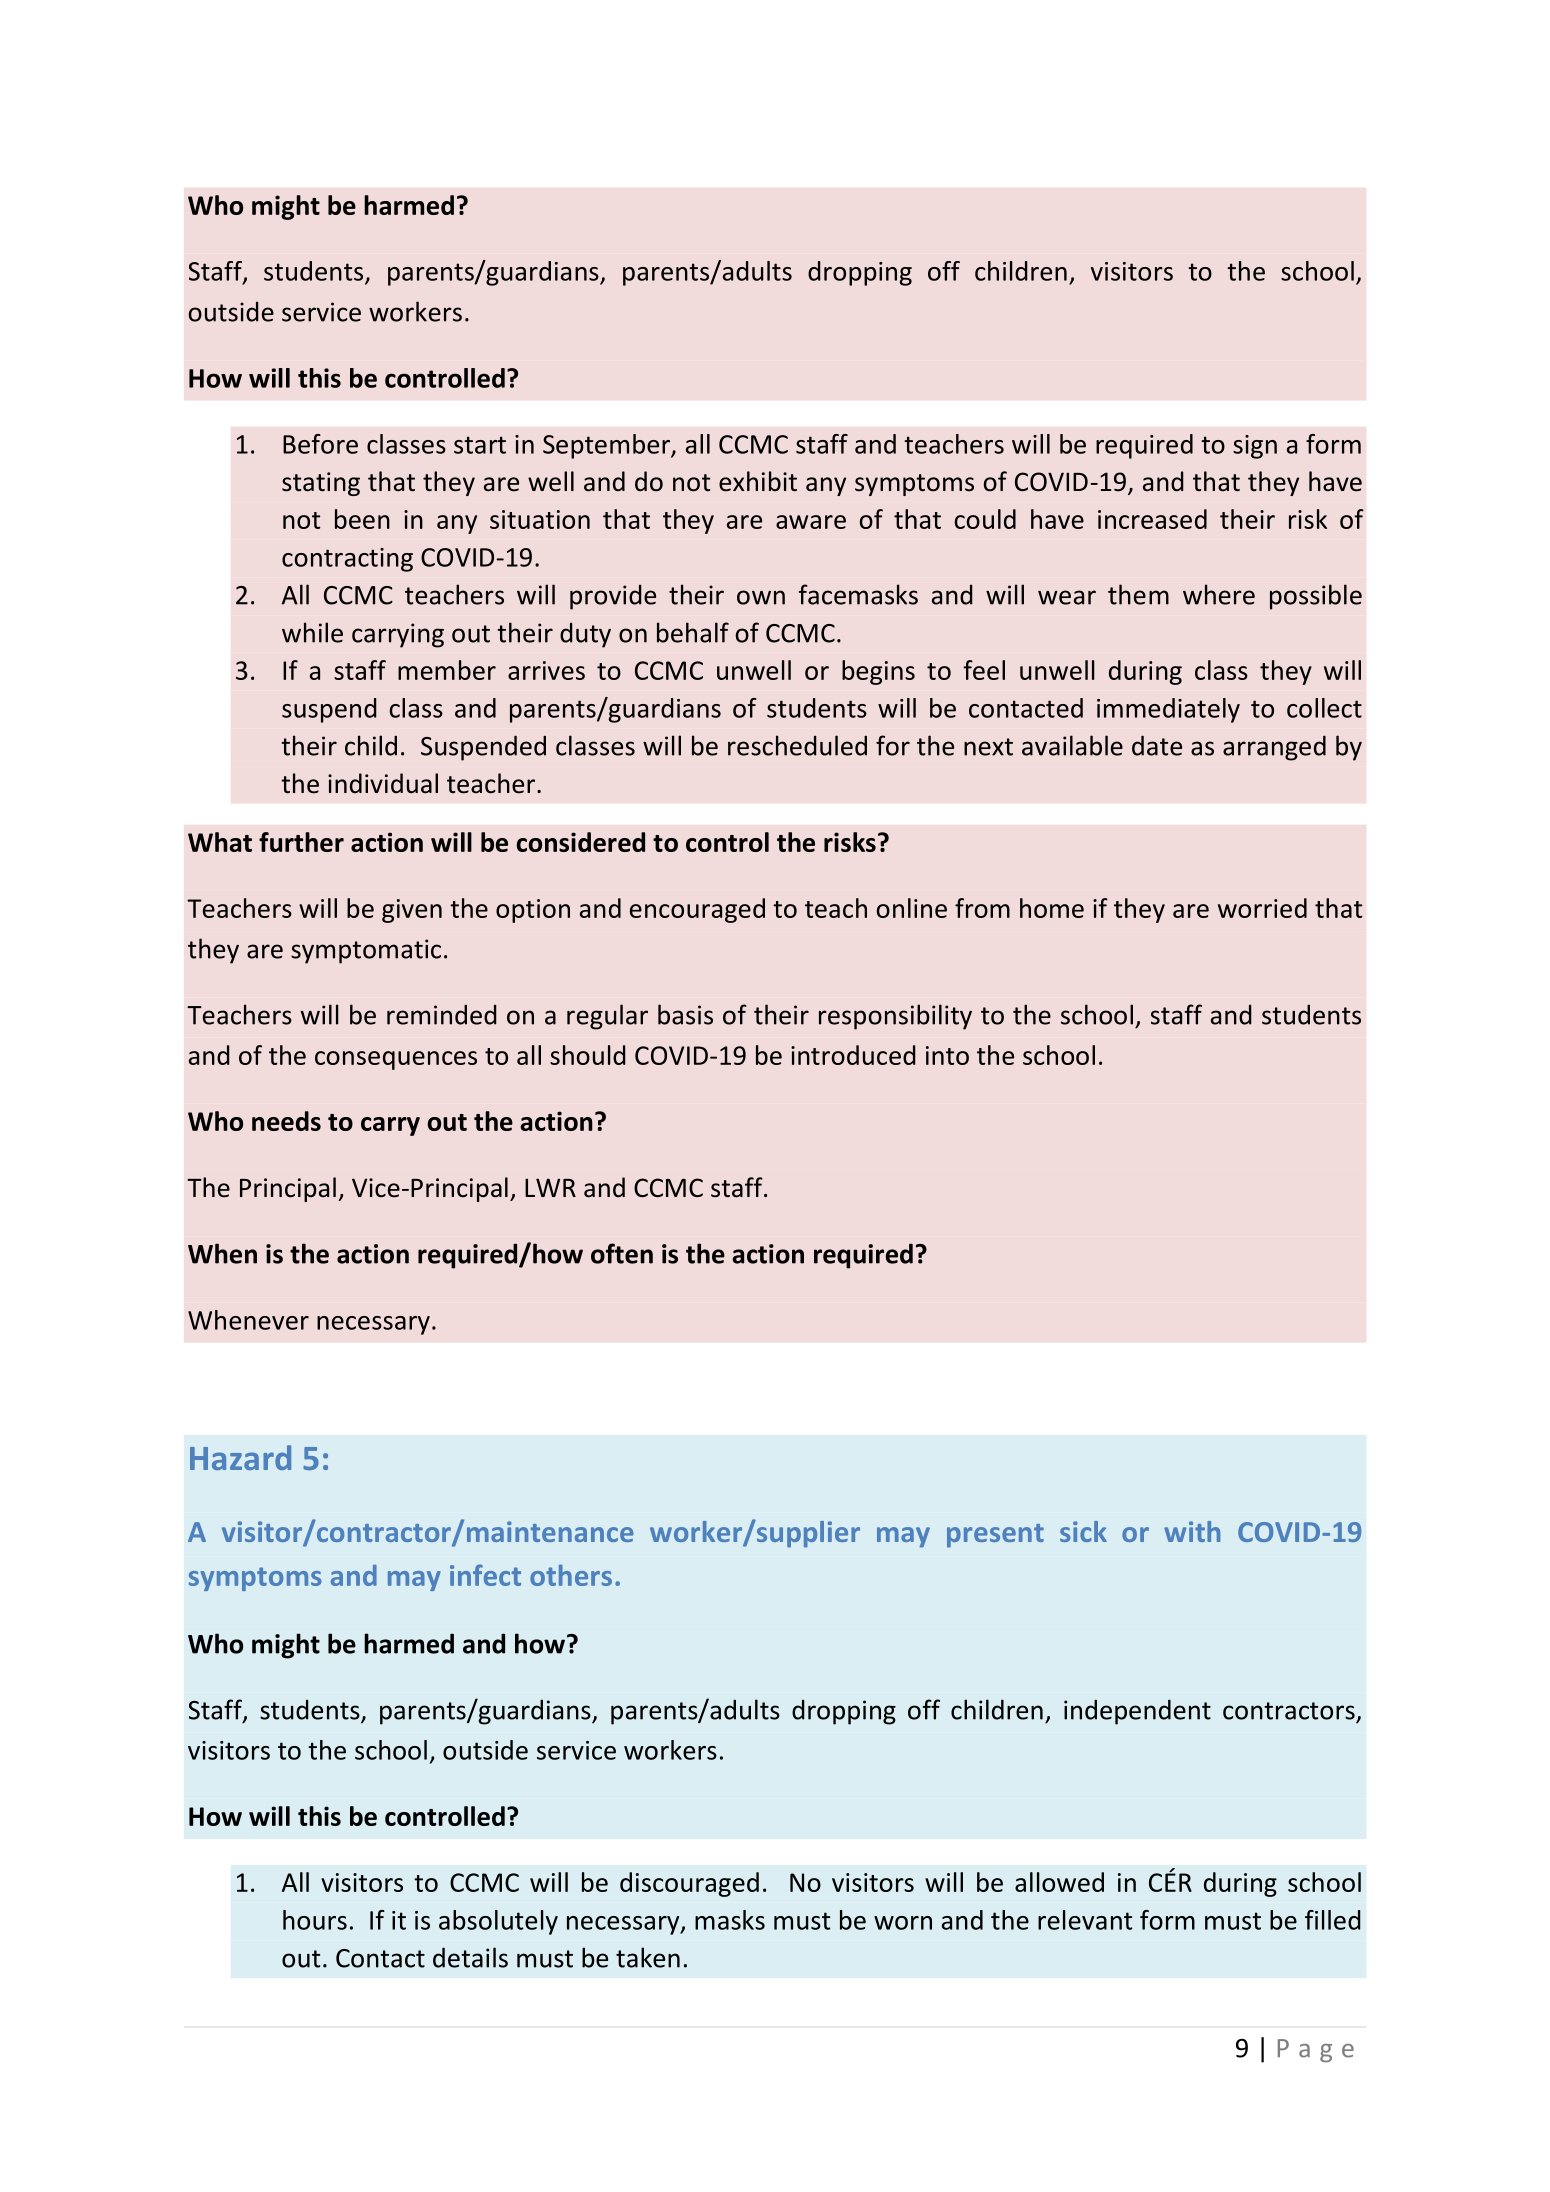 Image resolution: width=1550 pixels, height=2192 pixels. I want to click on into, so click(947, 1055).
